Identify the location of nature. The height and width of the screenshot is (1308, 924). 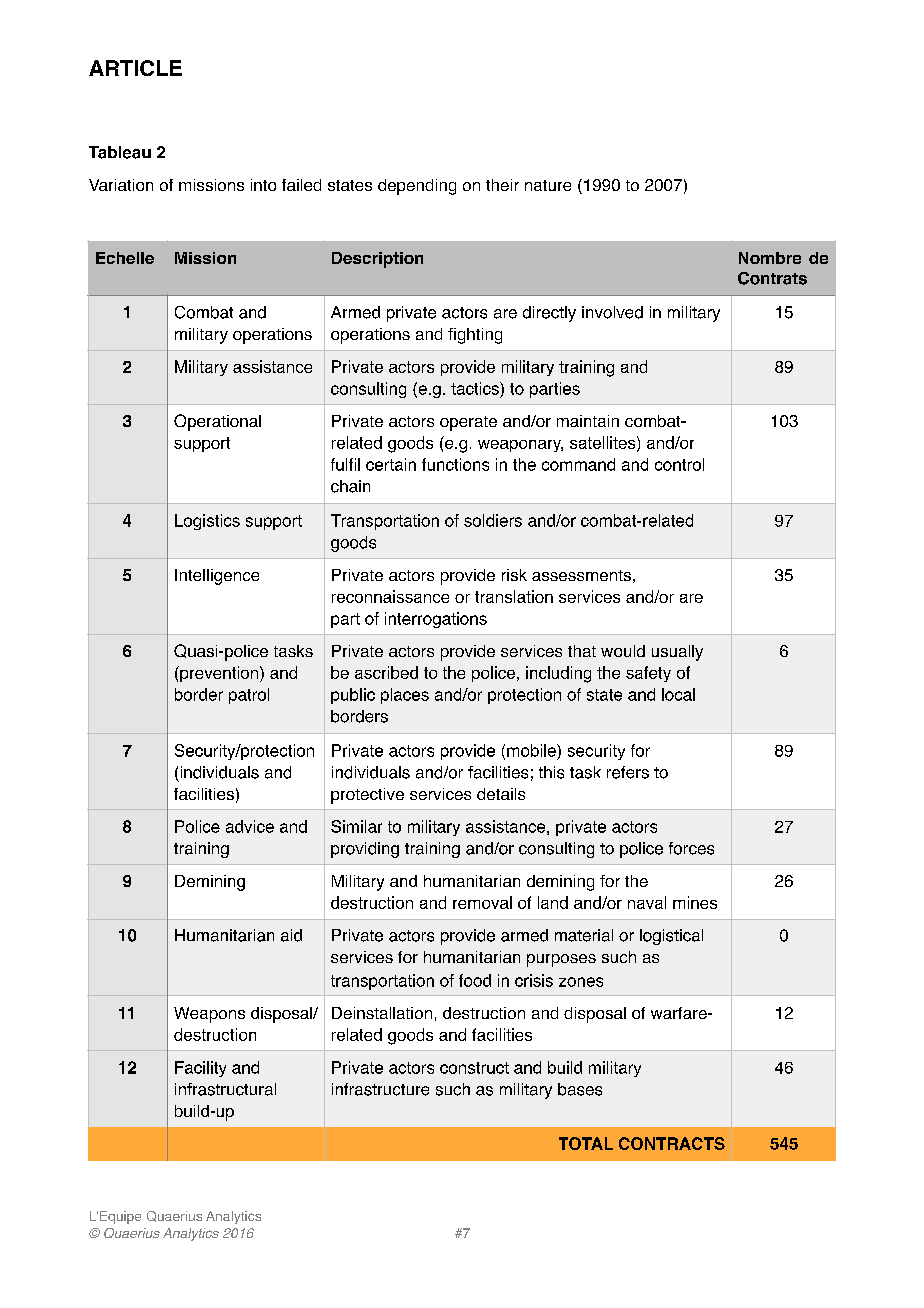
(548, 185).
